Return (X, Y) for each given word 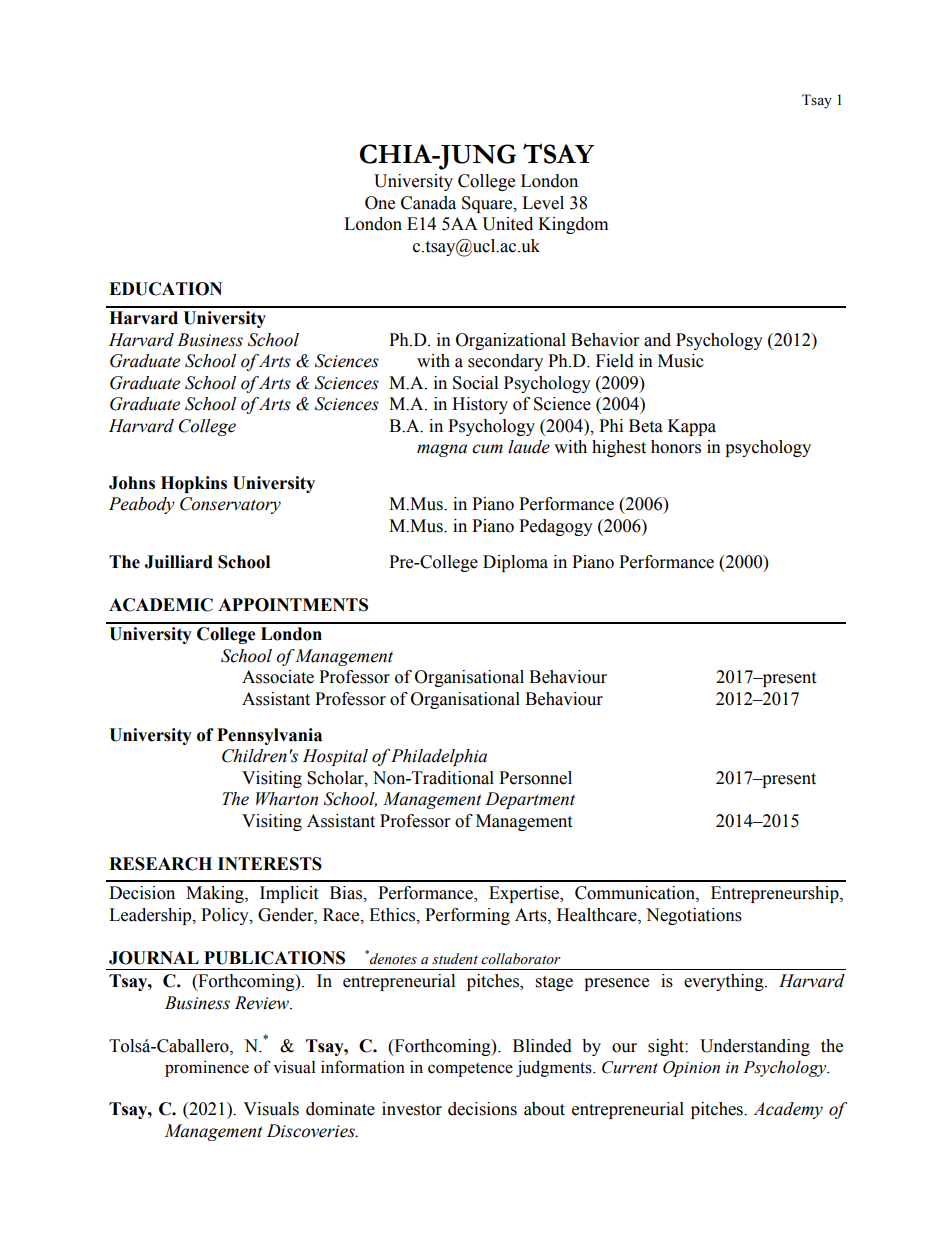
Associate (278, 677)
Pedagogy (556, 527)
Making (216, 894)
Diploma (515, 563)
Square (488, 204)
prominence (207, 1068)
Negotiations (694, 916)
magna (442, 450)
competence (470, 1070)
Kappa (692, 427)
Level (543, 203)
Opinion (691, 1069)
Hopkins (194, 484)
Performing (467, 916)
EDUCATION (165, 289)
